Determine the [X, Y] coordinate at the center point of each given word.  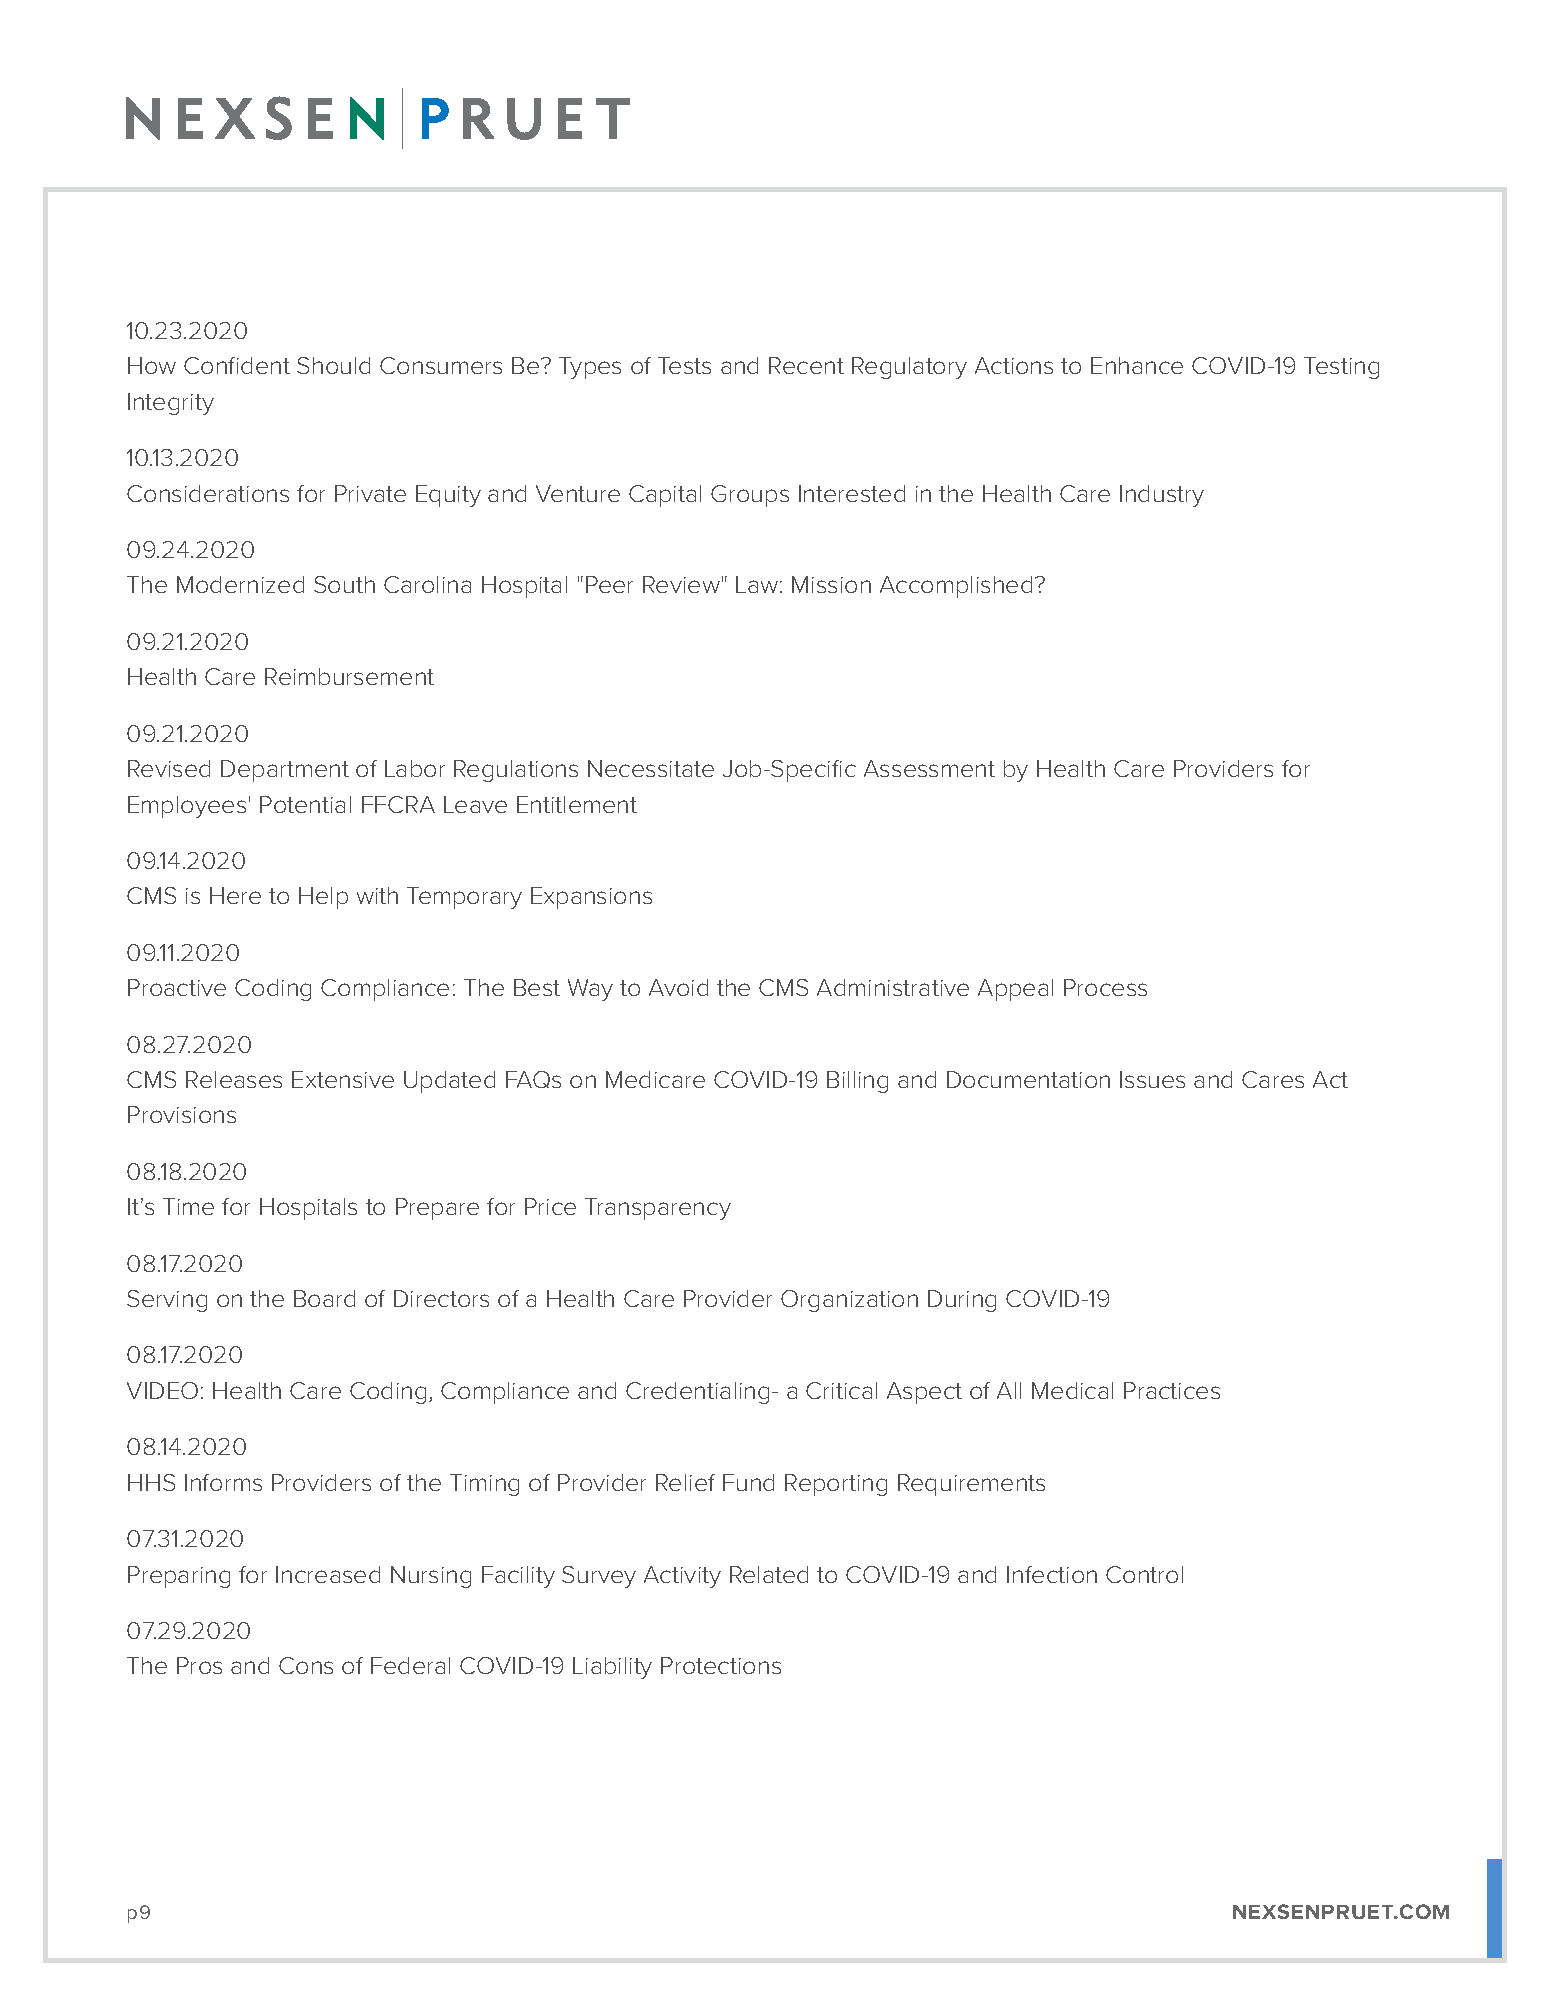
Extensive [343, 1079]
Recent [806, 365]
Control [1144, 1574]
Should [333, 365]
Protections [721, 1665]
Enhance [1137, 365]
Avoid [678, 987]
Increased [328, 1574]
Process [1105, 987]
